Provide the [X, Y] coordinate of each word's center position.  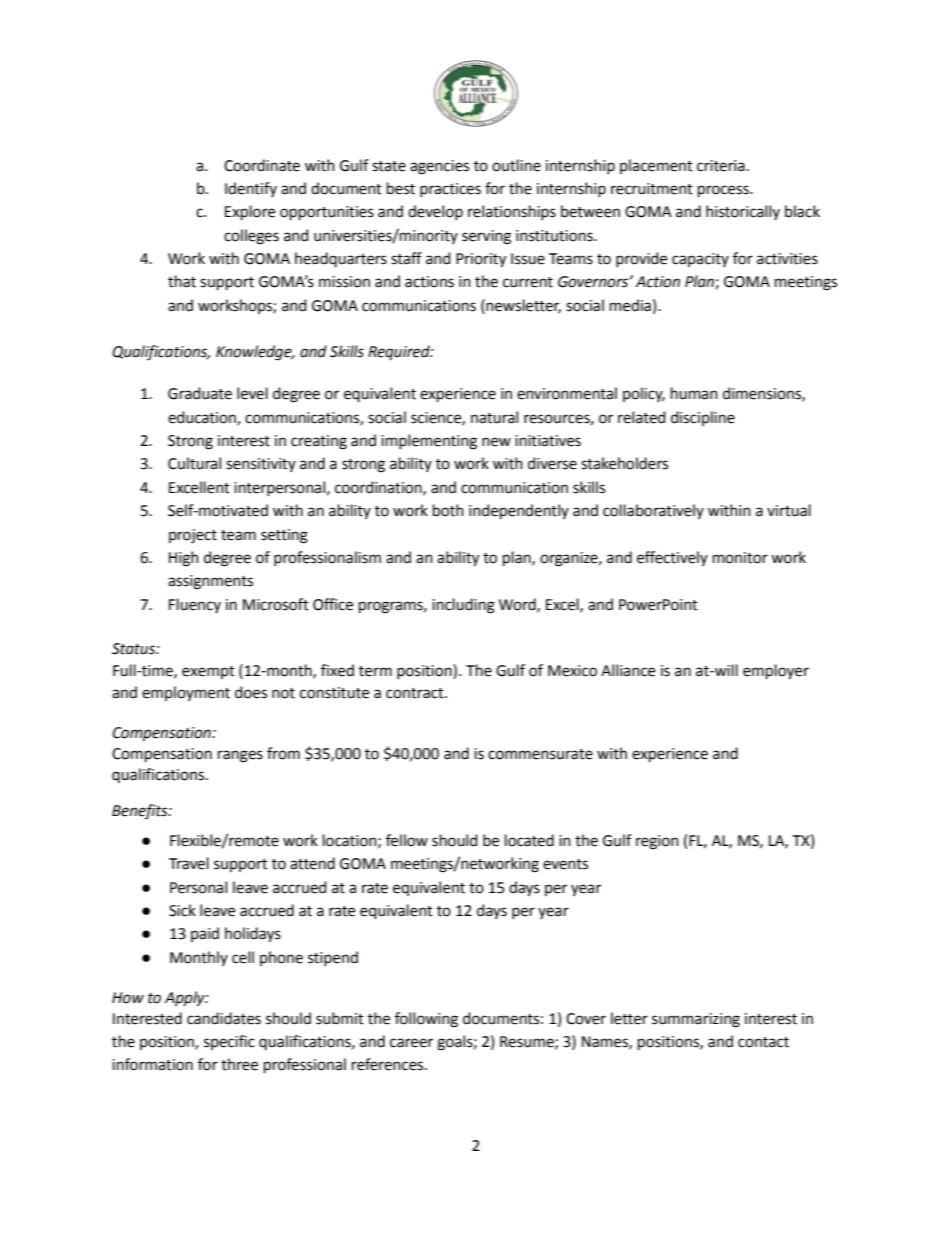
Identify [251, 189]
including [463, 606]
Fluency [195, 605]
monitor [740, 558]
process [724, 191]
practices [450, 190]
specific [229, 1042]
